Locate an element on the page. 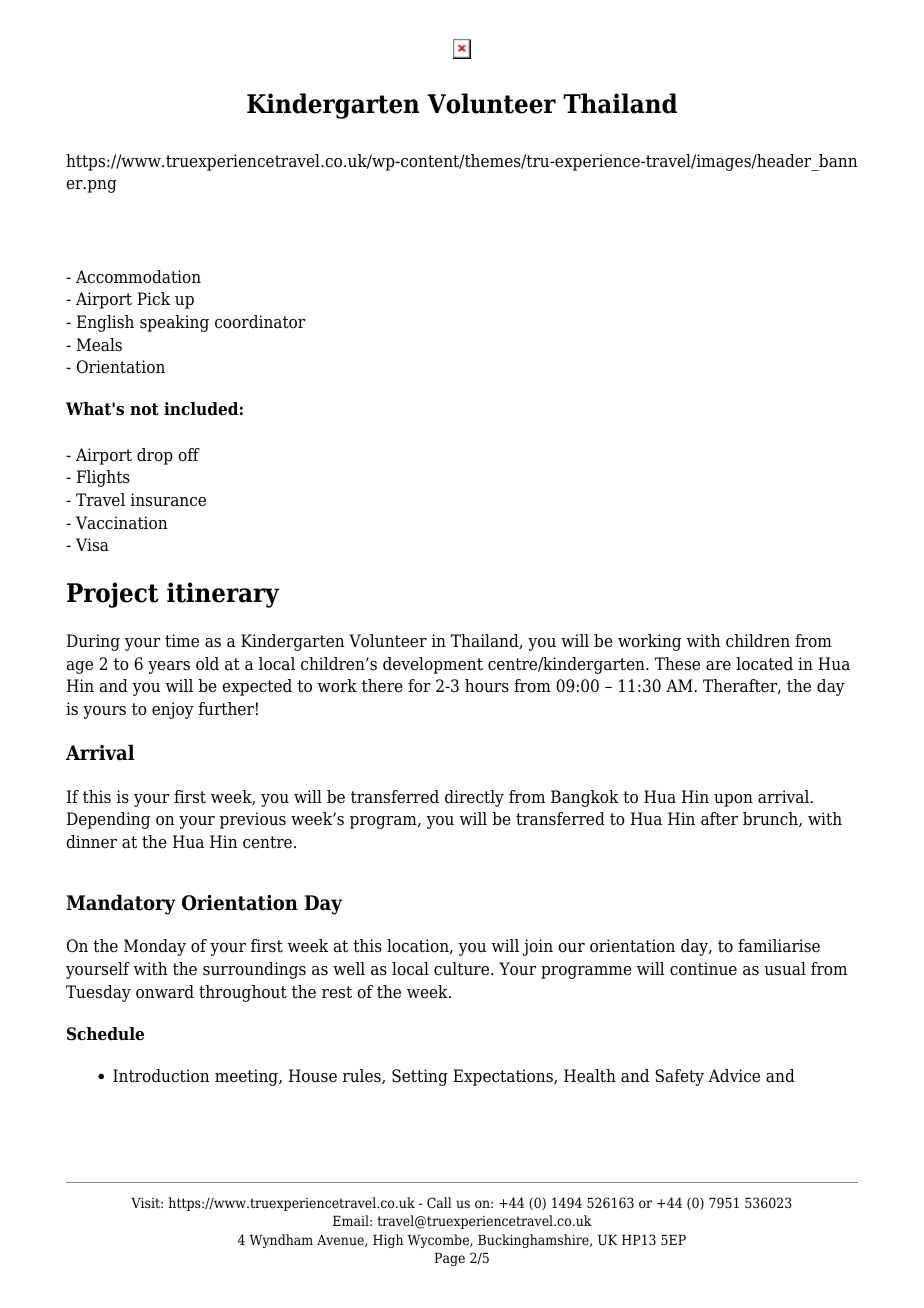  These is located at coordinates (677, 664).
